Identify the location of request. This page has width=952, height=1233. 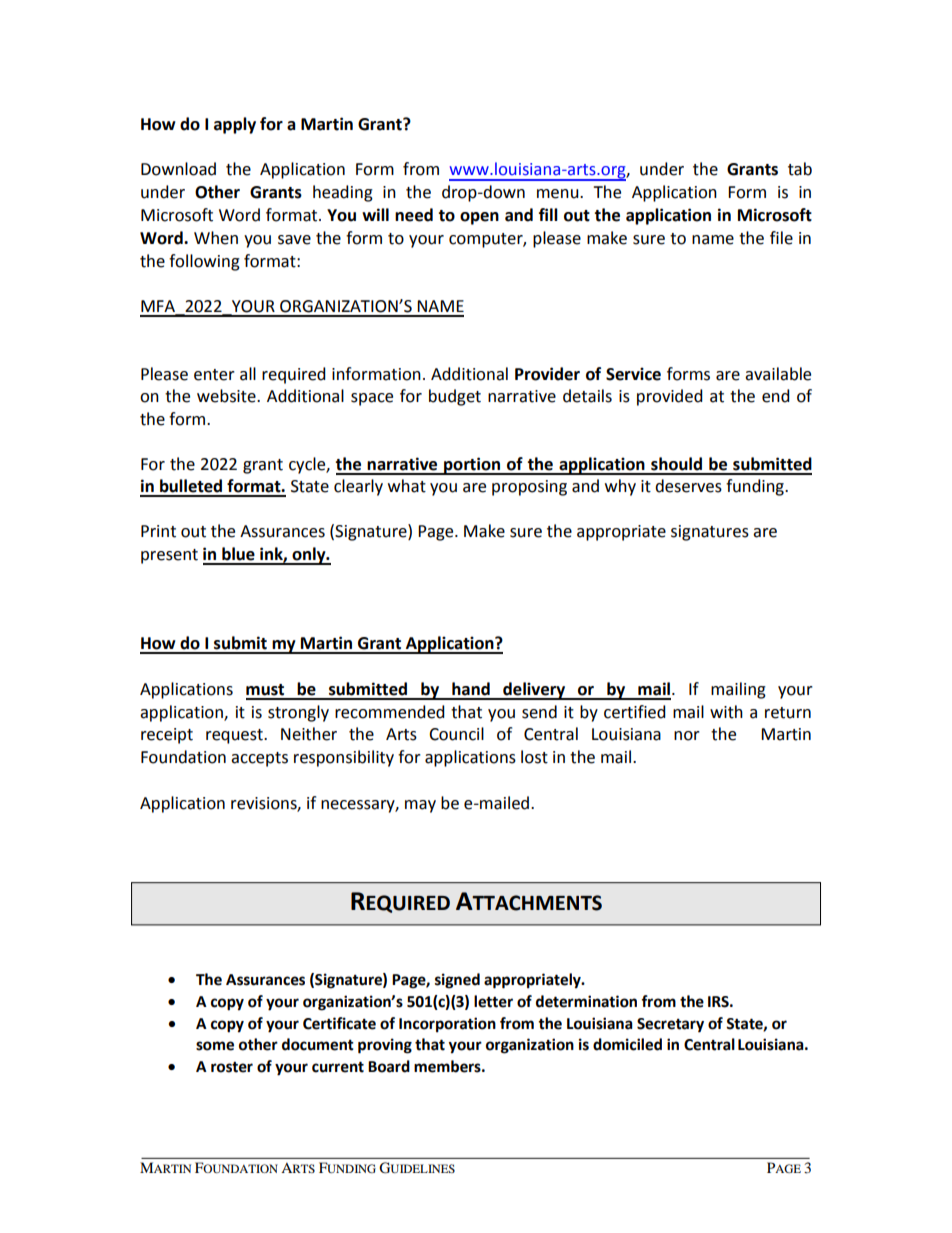
(235, 736).
